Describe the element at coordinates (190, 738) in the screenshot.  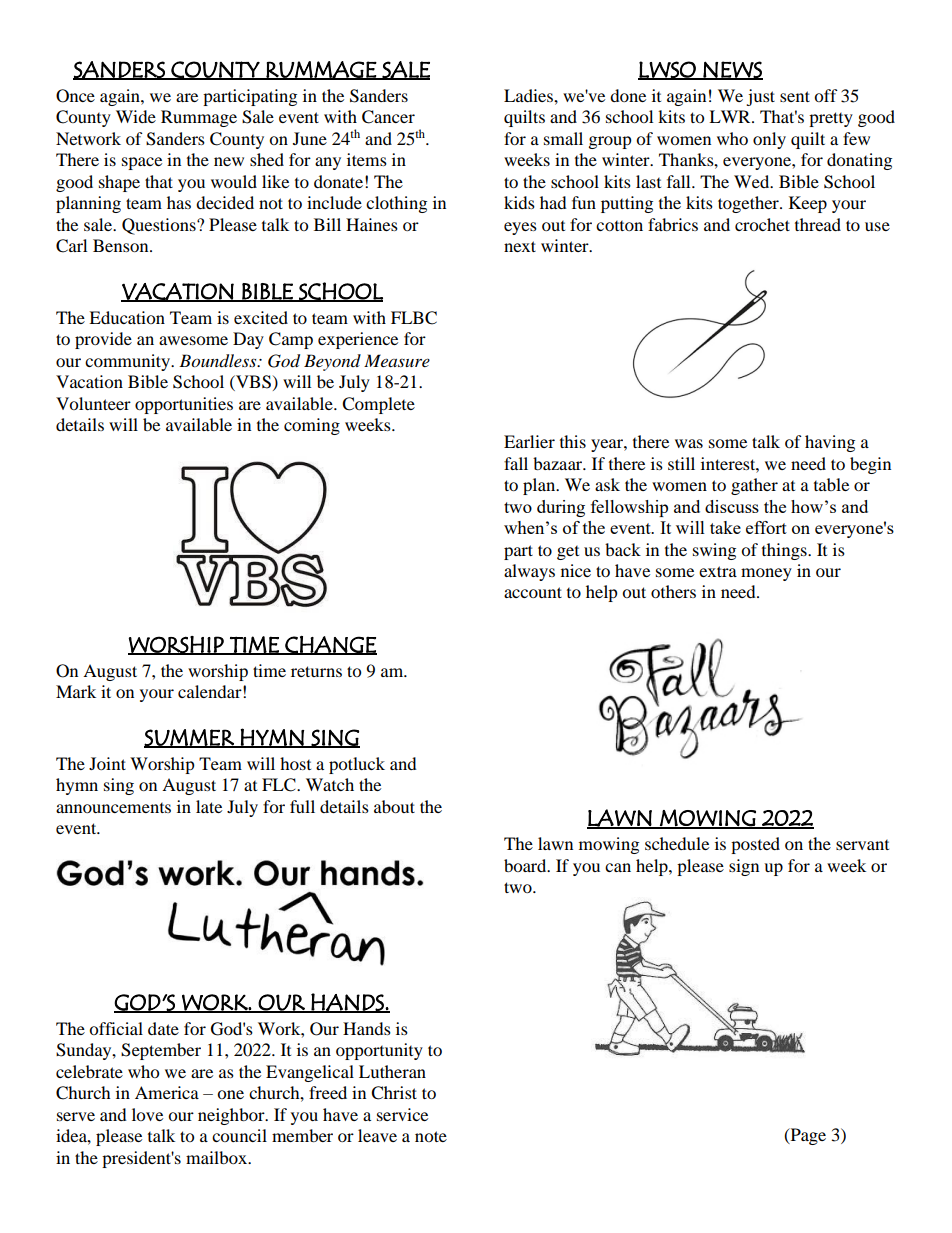
I see `SUMMER` at that location.
